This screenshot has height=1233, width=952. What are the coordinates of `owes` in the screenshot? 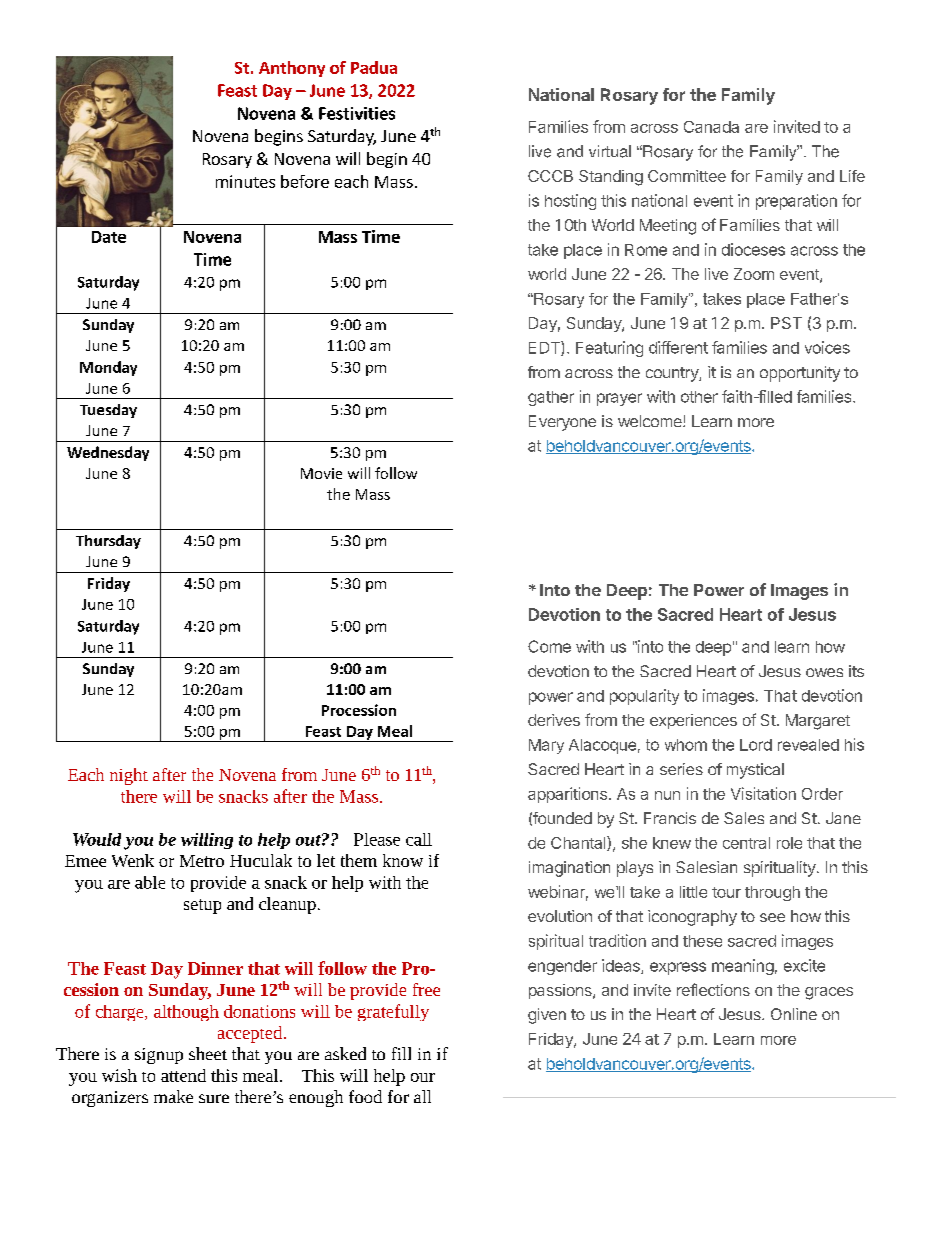 It's located at (824, 672).
